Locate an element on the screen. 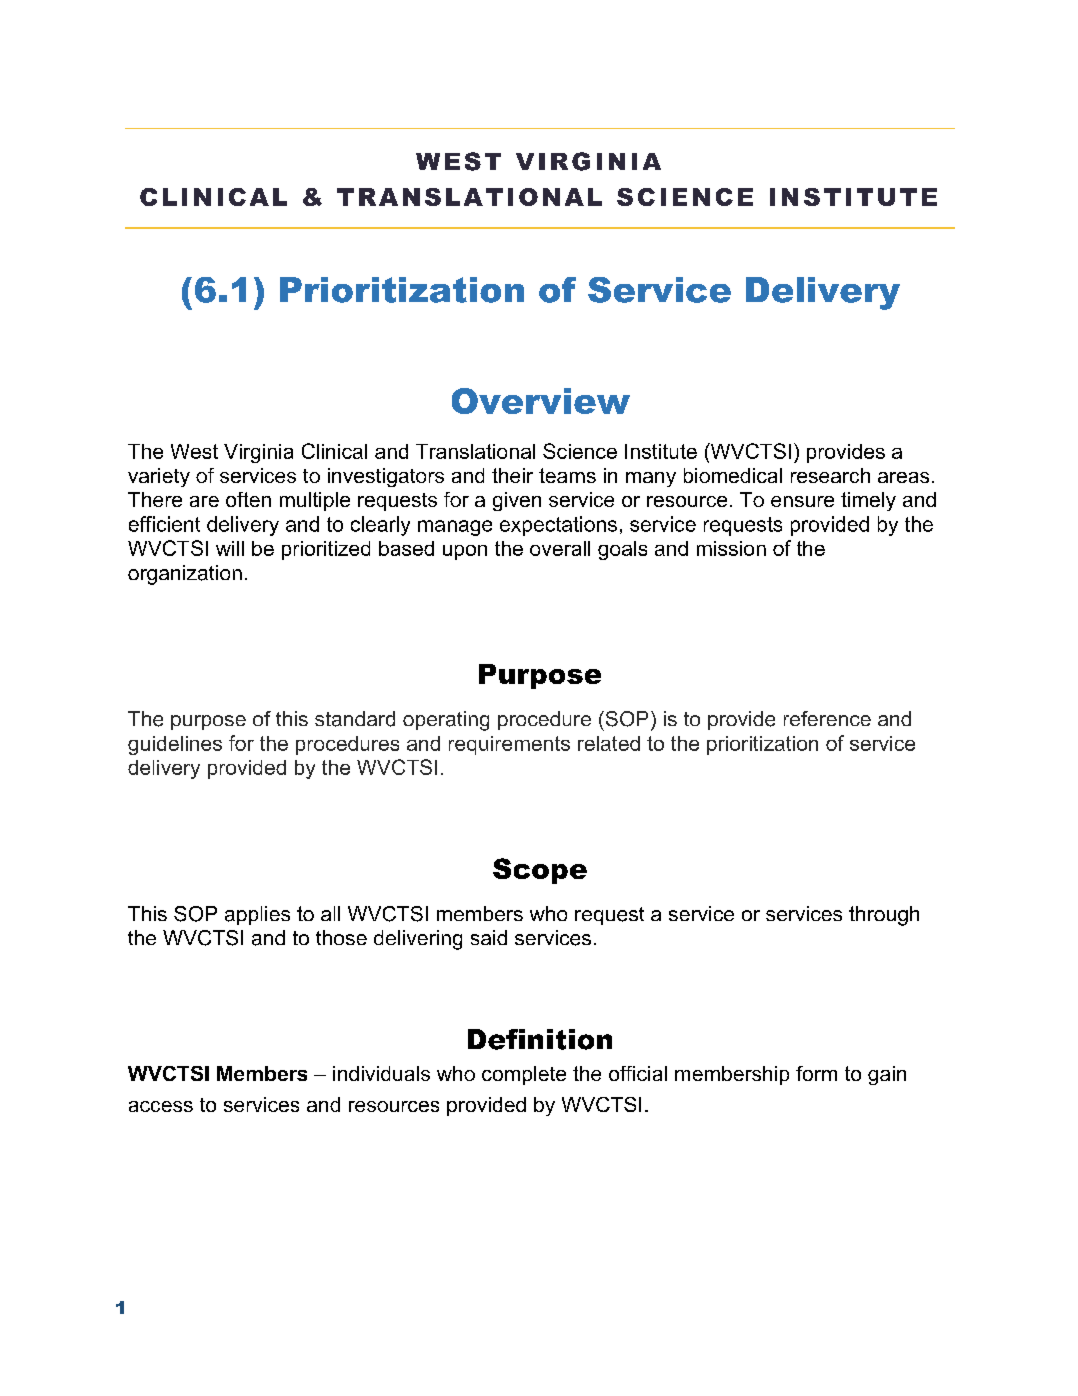 The image size is (1078, 1396). access is located at coordinates (161, 1106).
